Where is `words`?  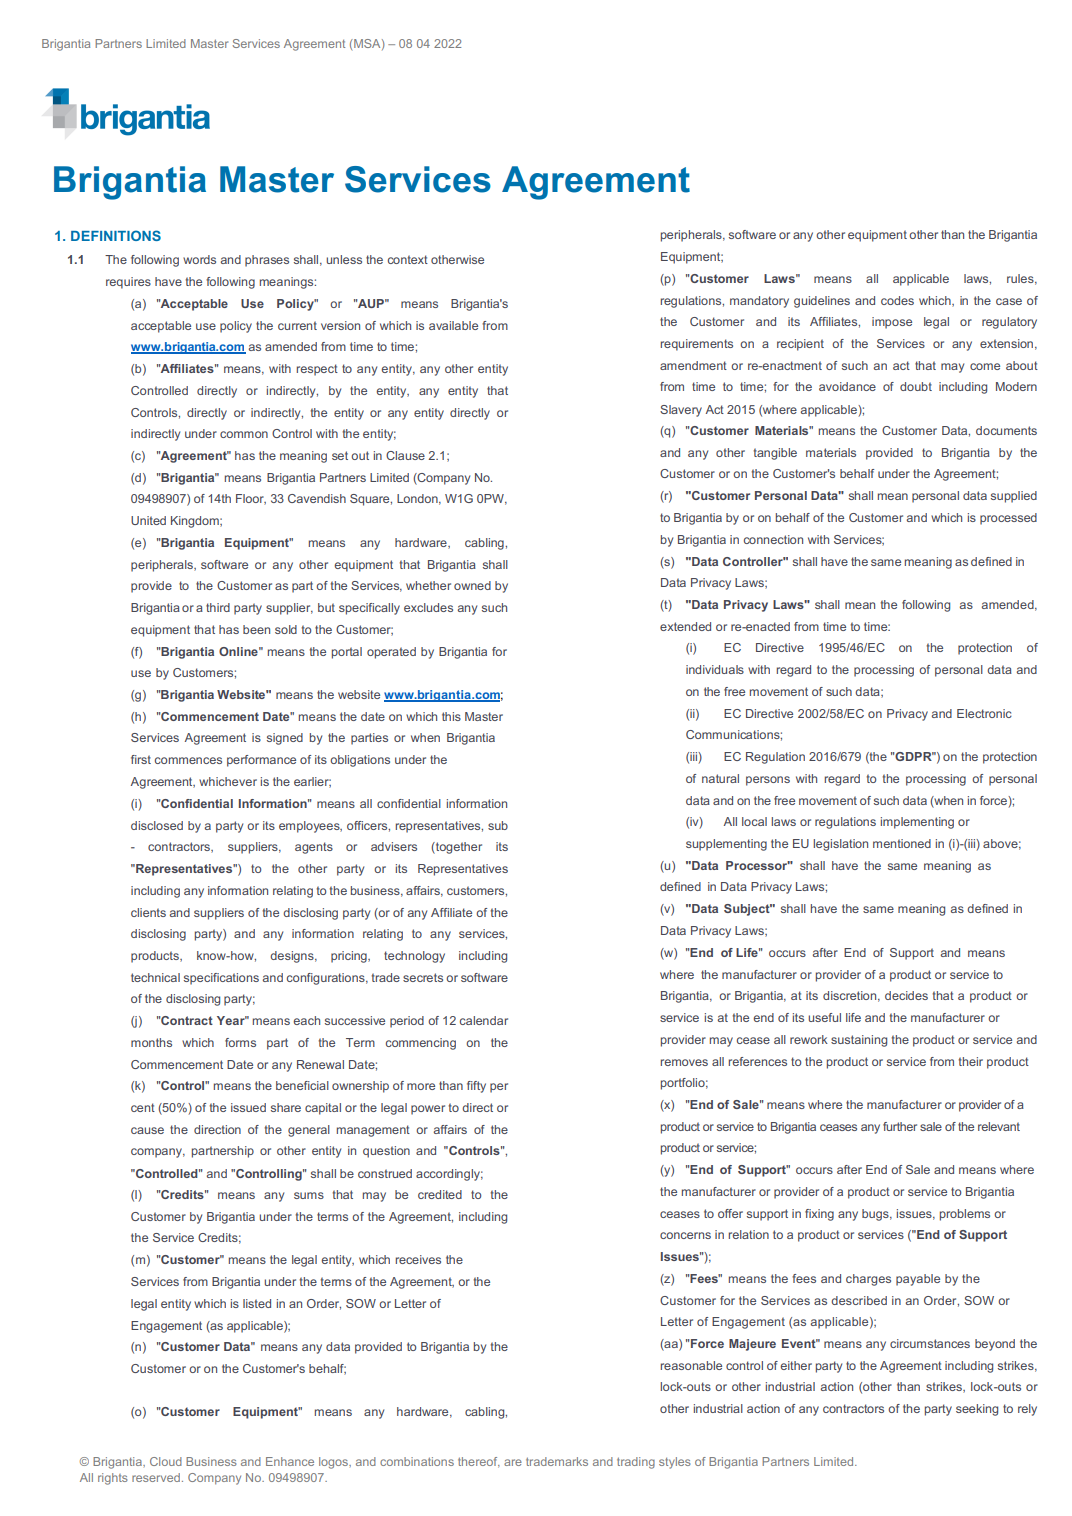
words is located at coordinates (199, 259).
